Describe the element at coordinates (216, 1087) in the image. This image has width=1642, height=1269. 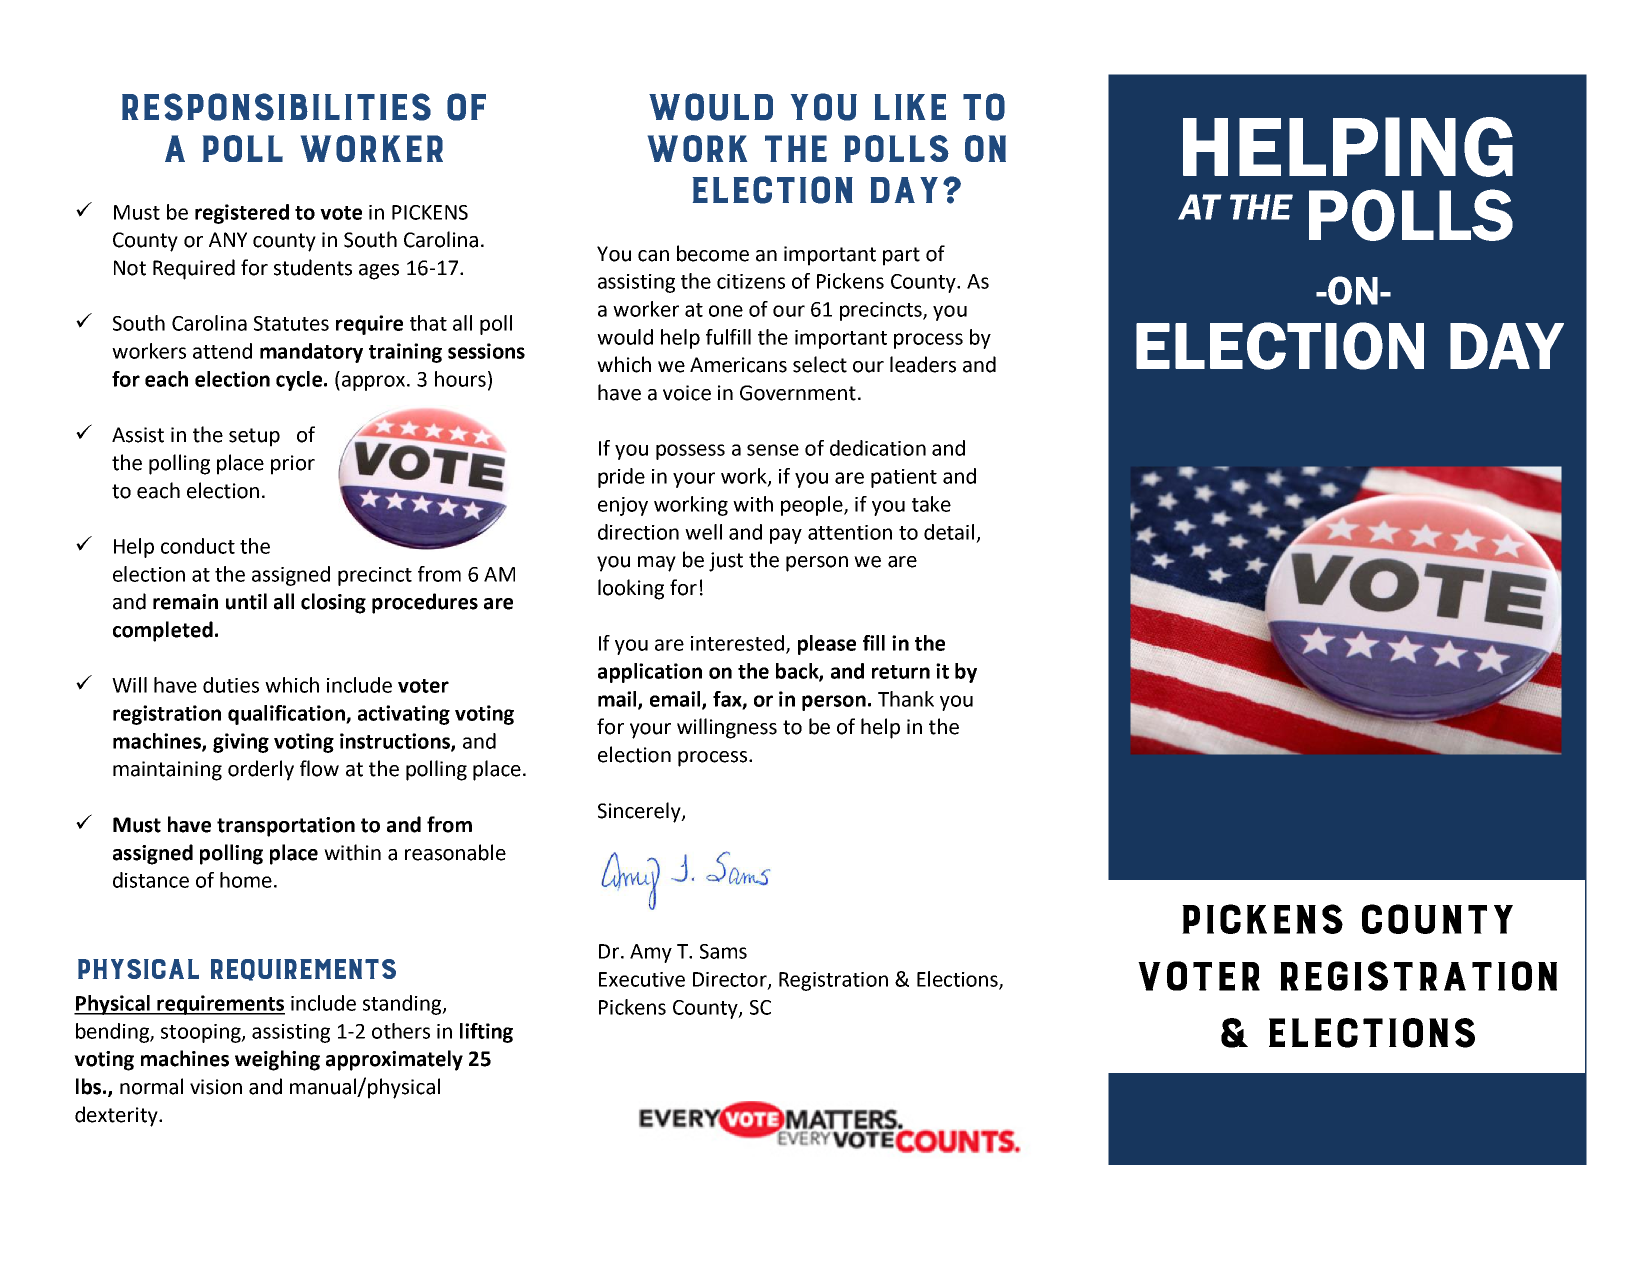
I see `vision` at that location.
